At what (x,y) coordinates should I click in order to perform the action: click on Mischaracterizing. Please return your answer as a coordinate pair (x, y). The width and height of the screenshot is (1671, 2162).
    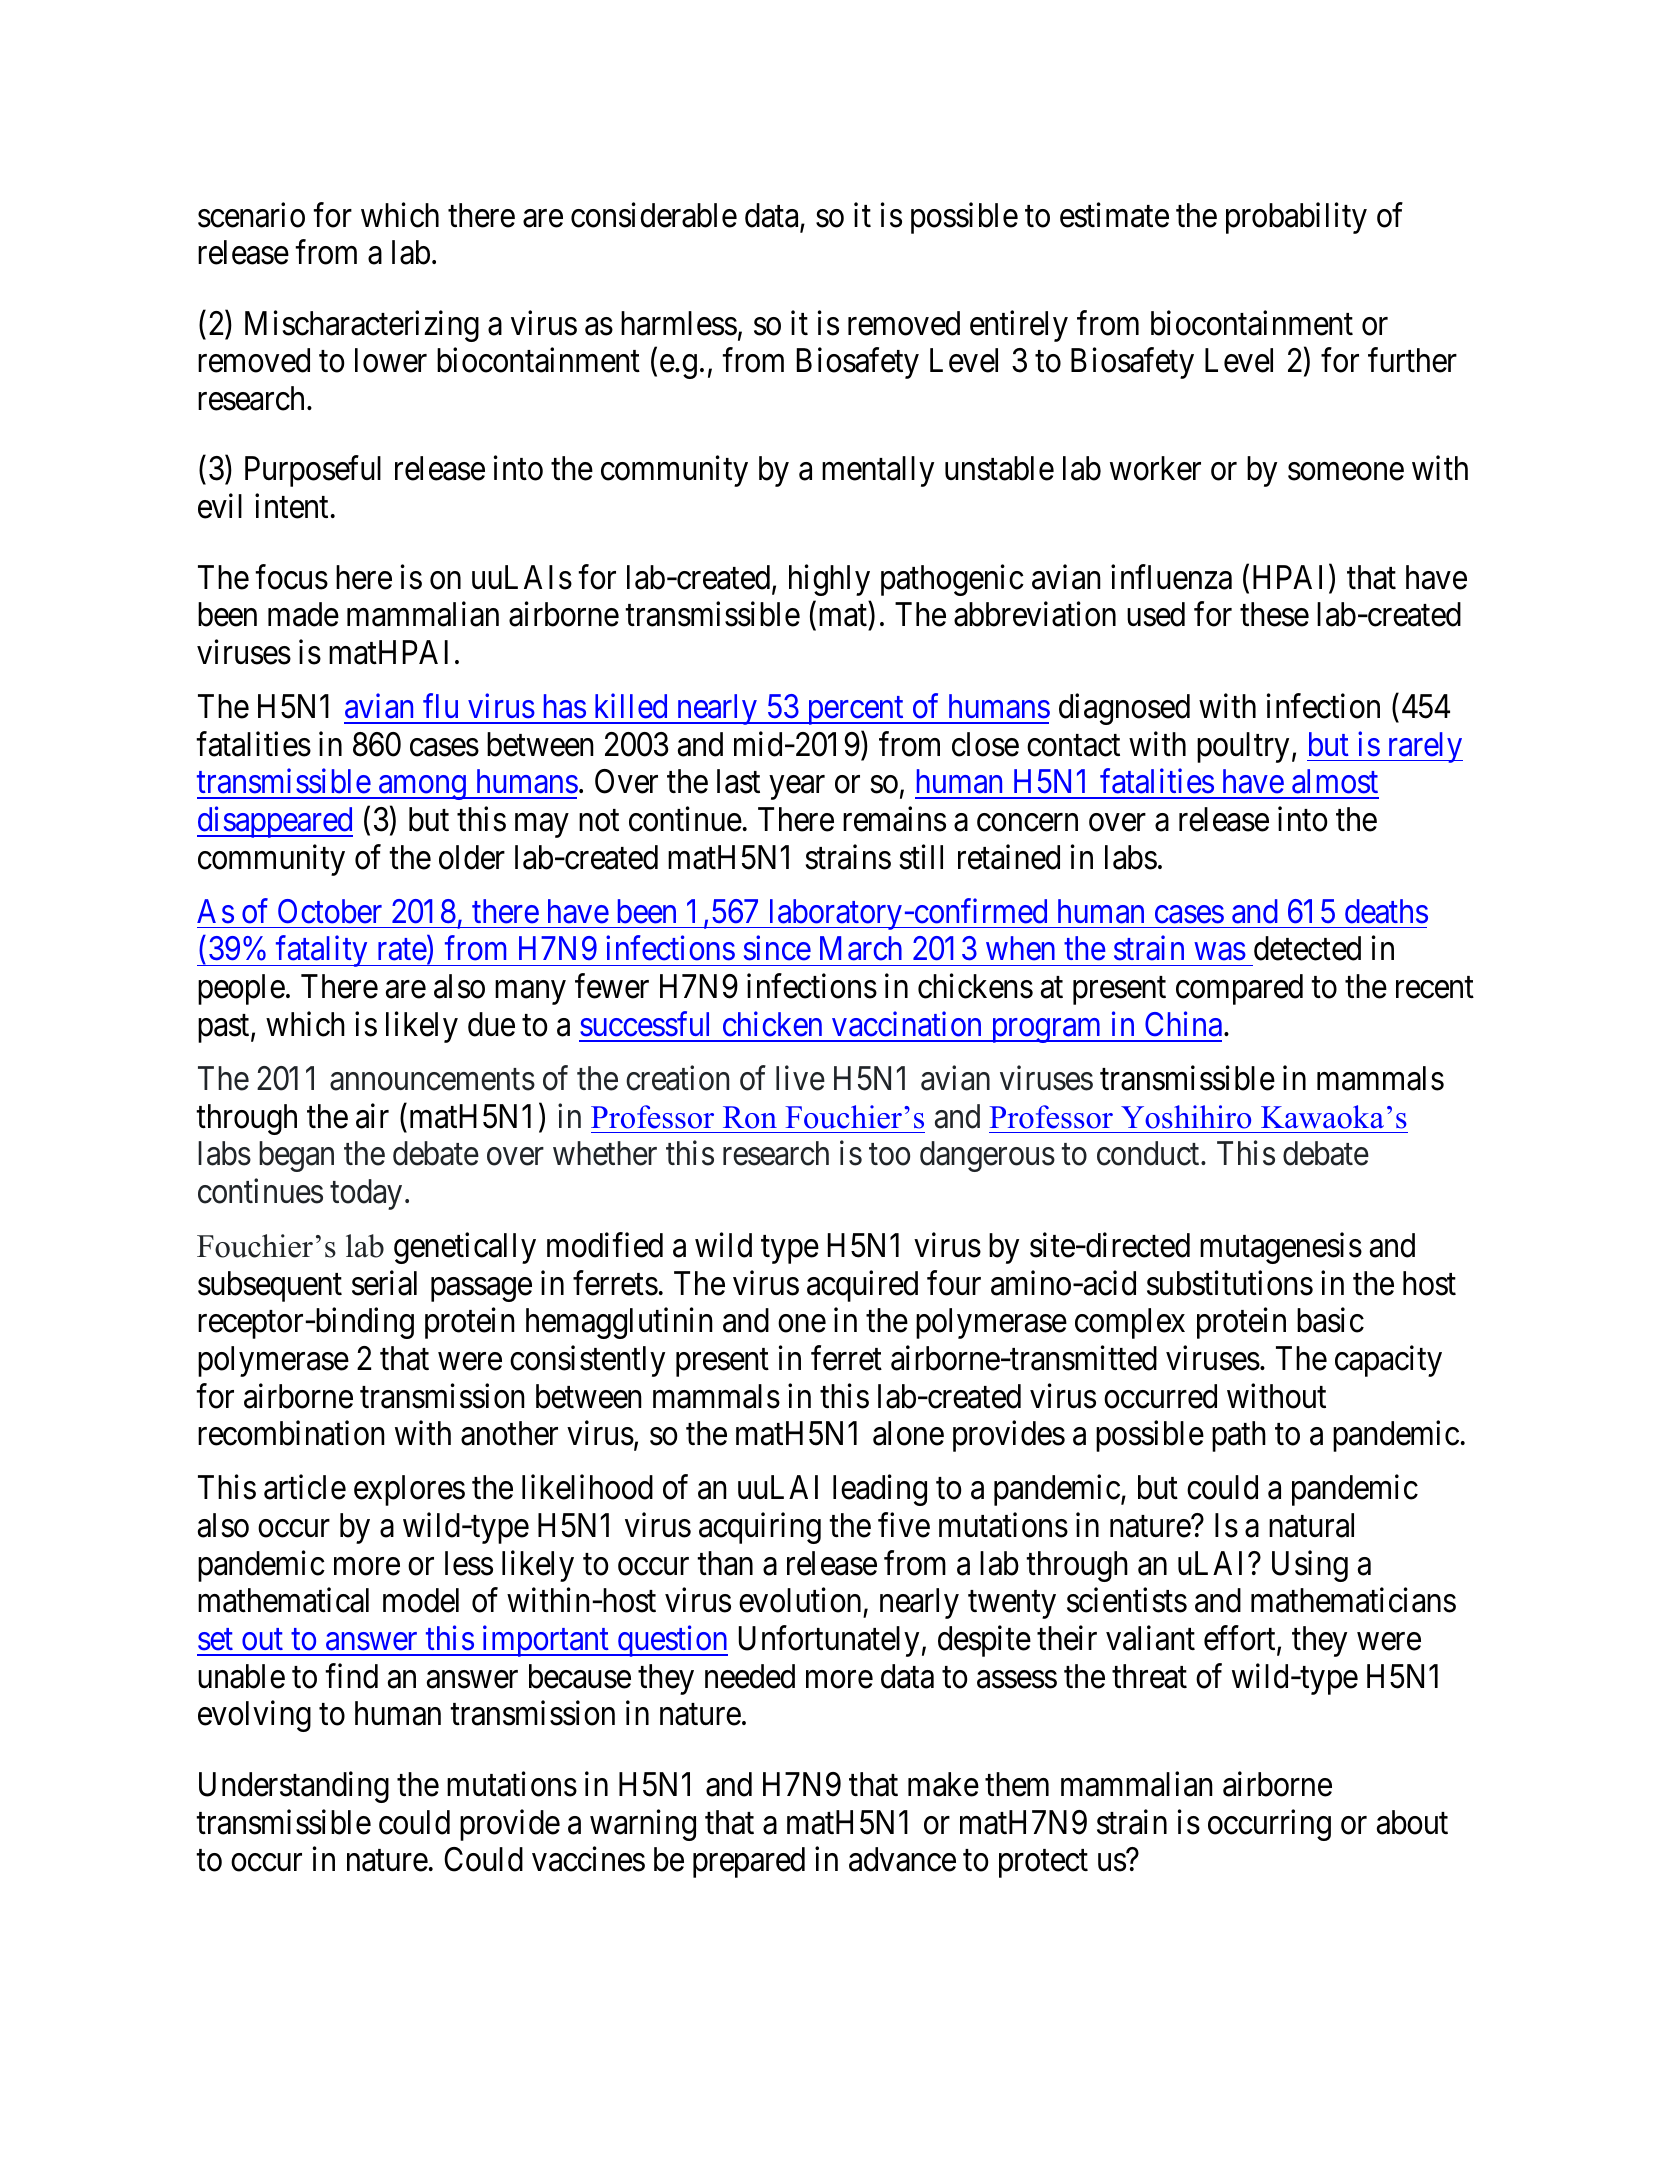
    Looking at the image, I should click on (362, 326).
